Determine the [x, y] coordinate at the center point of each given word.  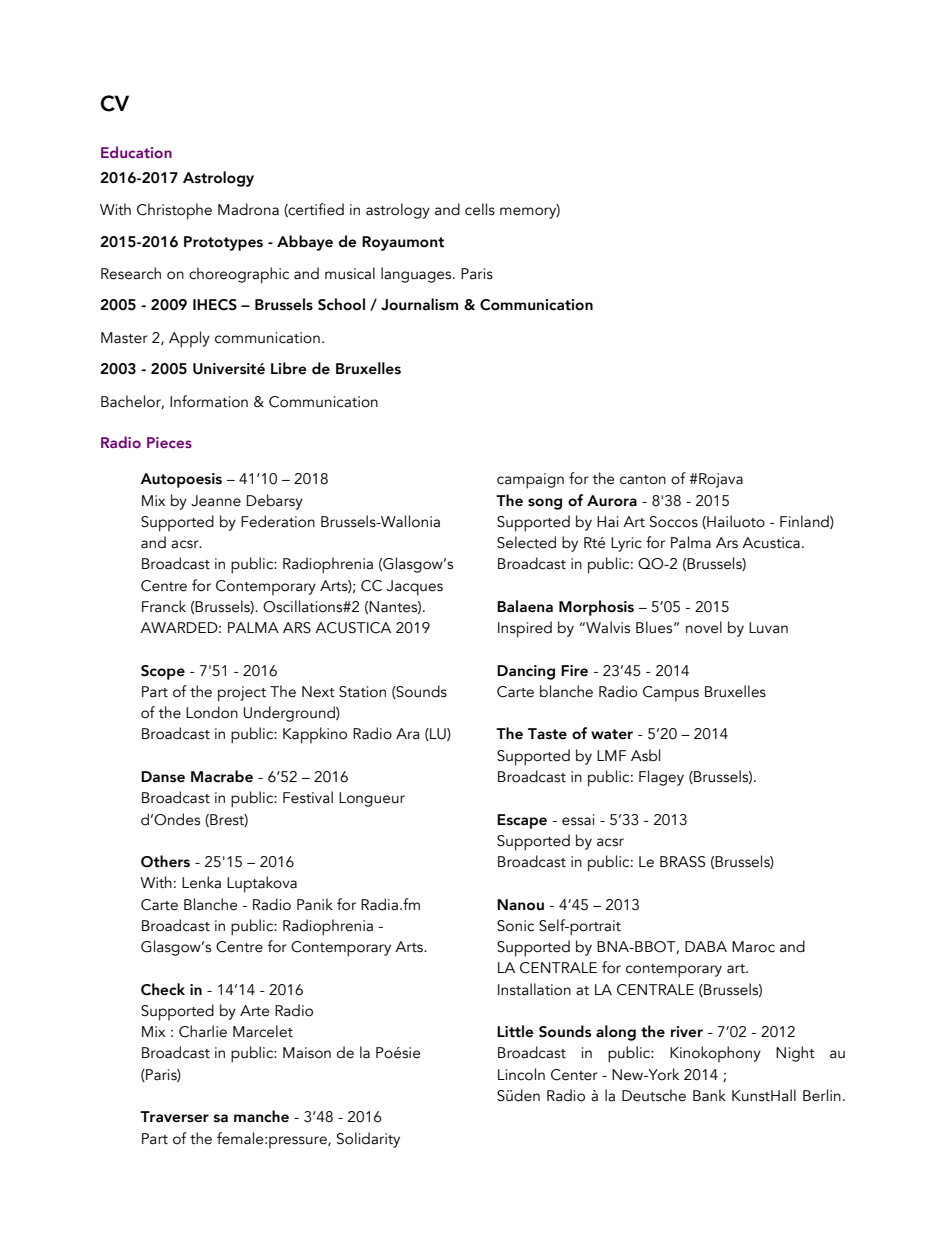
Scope [163, 672]
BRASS [682, 862]
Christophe [174, 211]
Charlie [203, 1031]
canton [643, 480]
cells [480, 209]
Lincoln [521, 1074]
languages [417, 275]
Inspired [525, 629]
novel [704, 627]
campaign [530, 481]
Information [209, 401]
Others [165, 861]
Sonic [515, 926]
